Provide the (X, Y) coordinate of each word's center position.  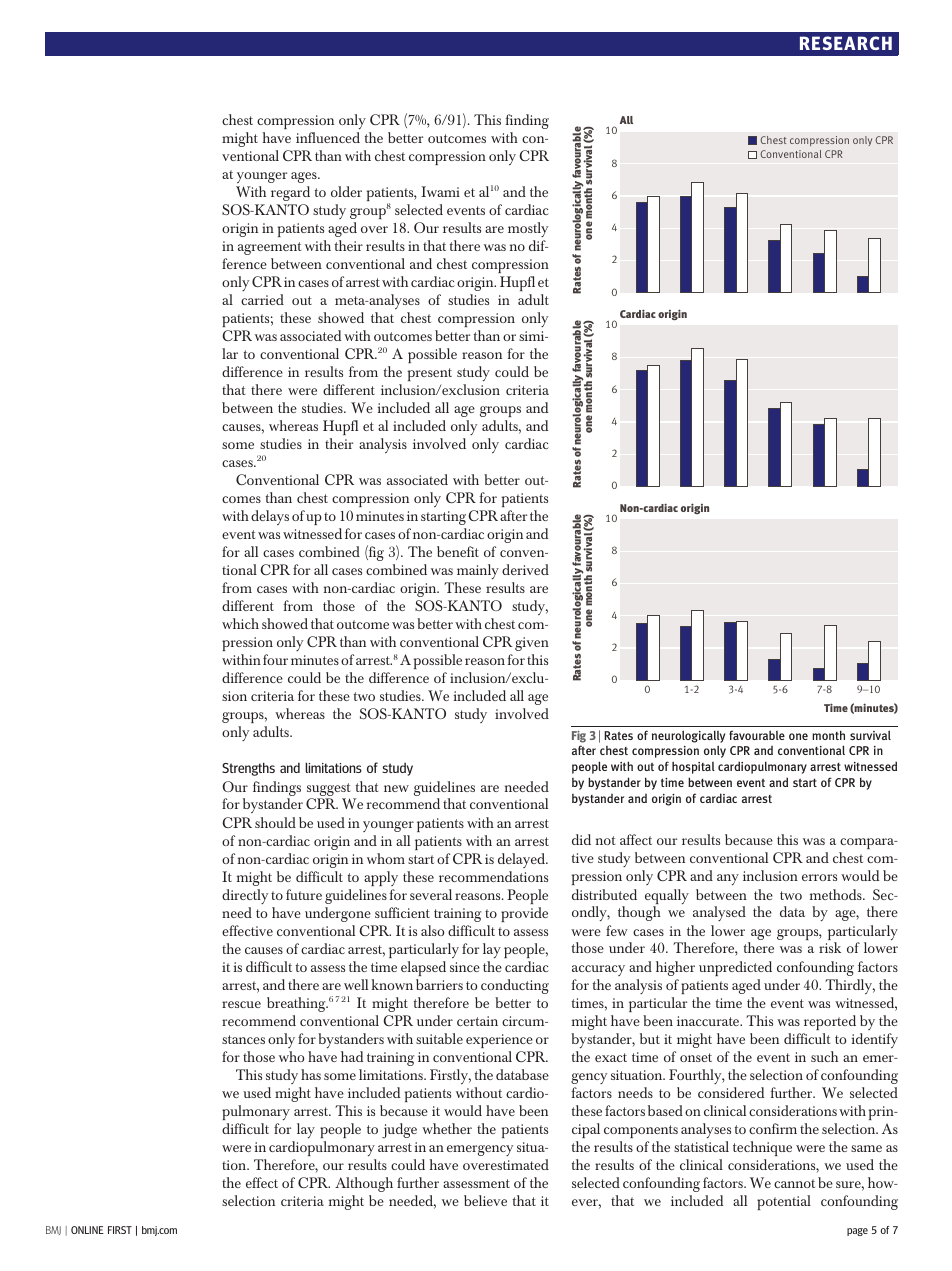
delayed (523, 860)
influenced (328, 137)
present (430, 374)
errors (819, 877)
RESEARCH (846, 43)
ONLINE (87, 1230)
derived (525, 569)
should (275, 822)
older (346, 191)
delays (270, 517)
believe (485, 1200)
